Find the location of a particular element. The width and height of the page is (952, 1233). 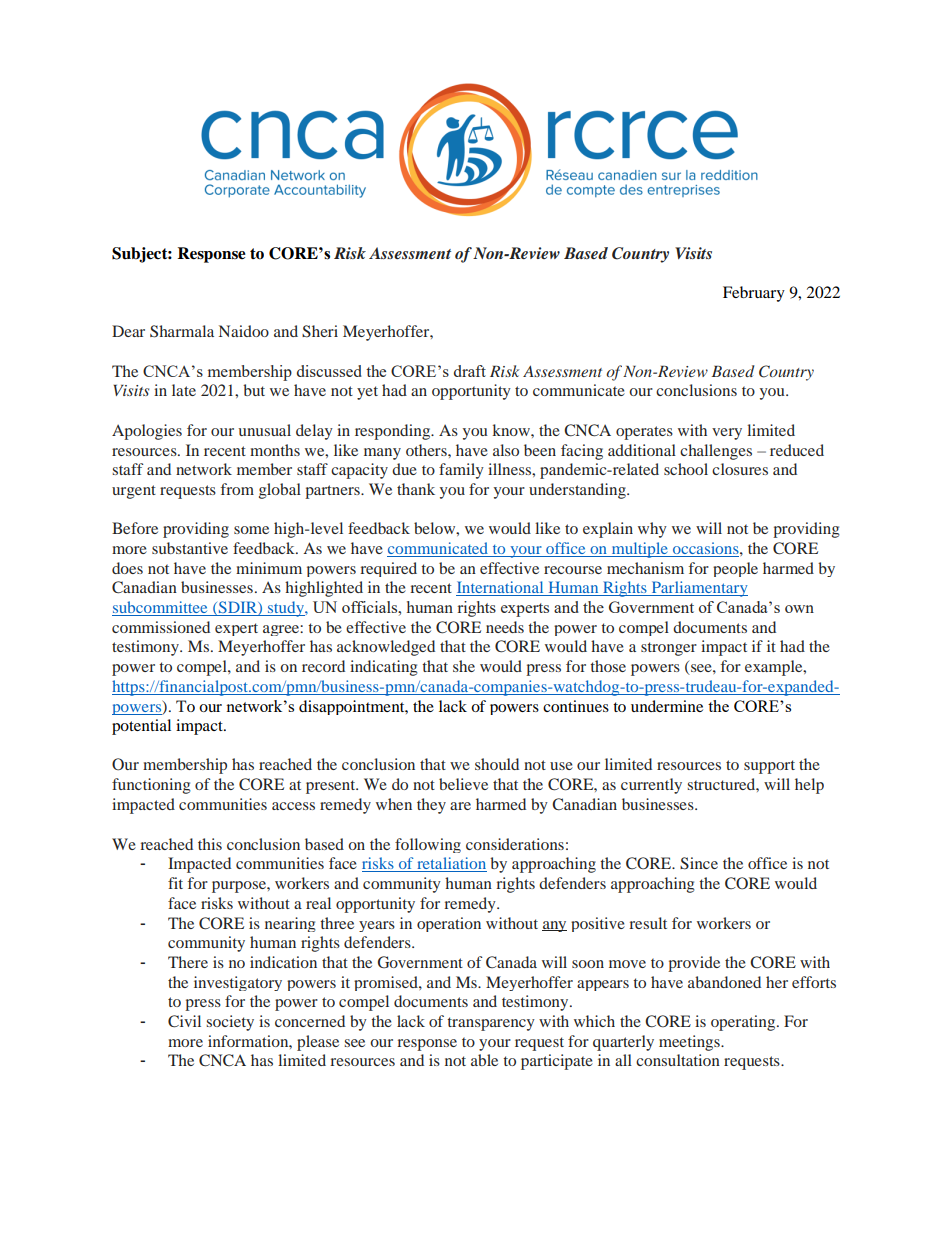

support is located at coordinates (769, 767).
